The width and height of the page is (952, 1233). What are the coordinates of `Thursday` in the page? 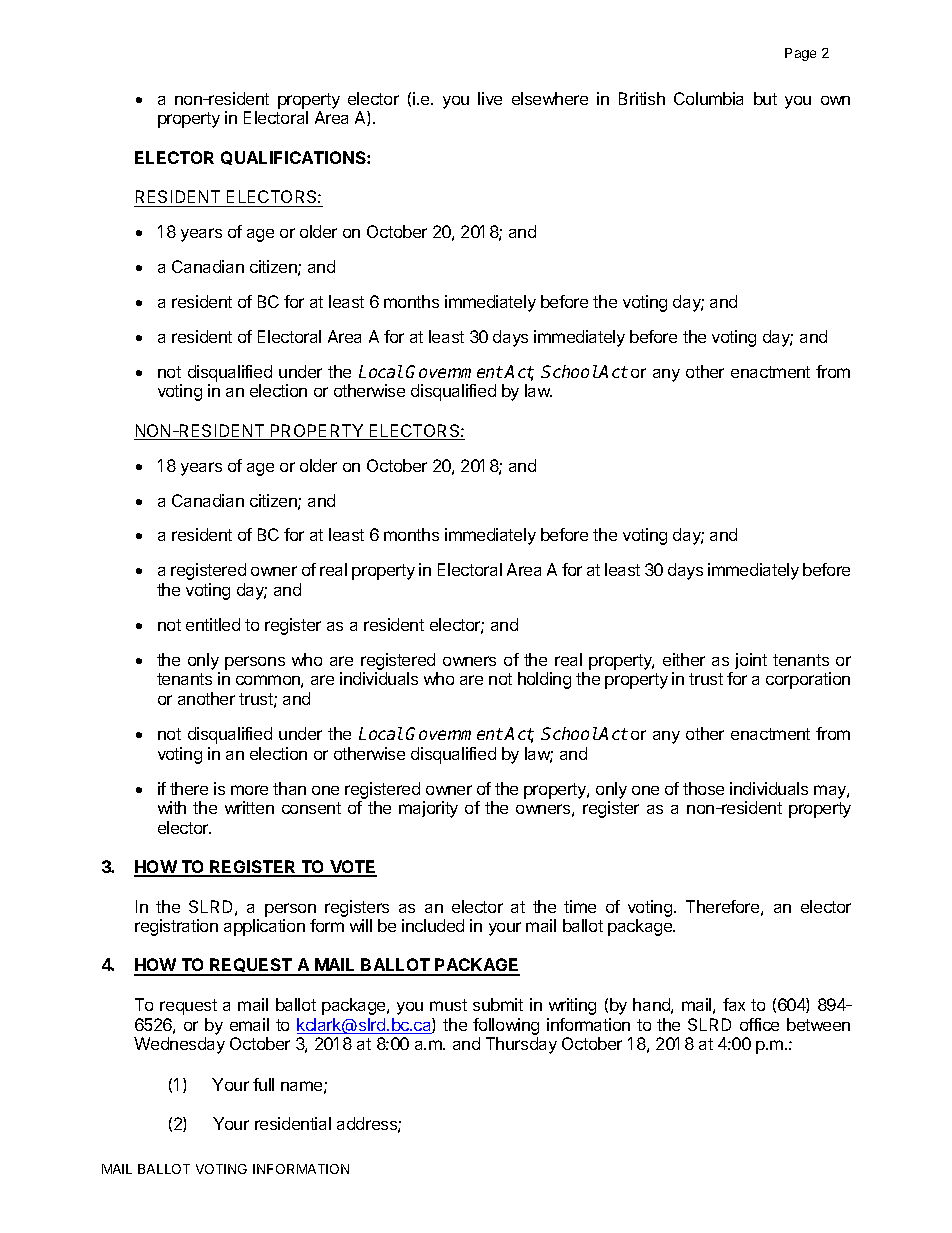 It's located at (521, 1045).
